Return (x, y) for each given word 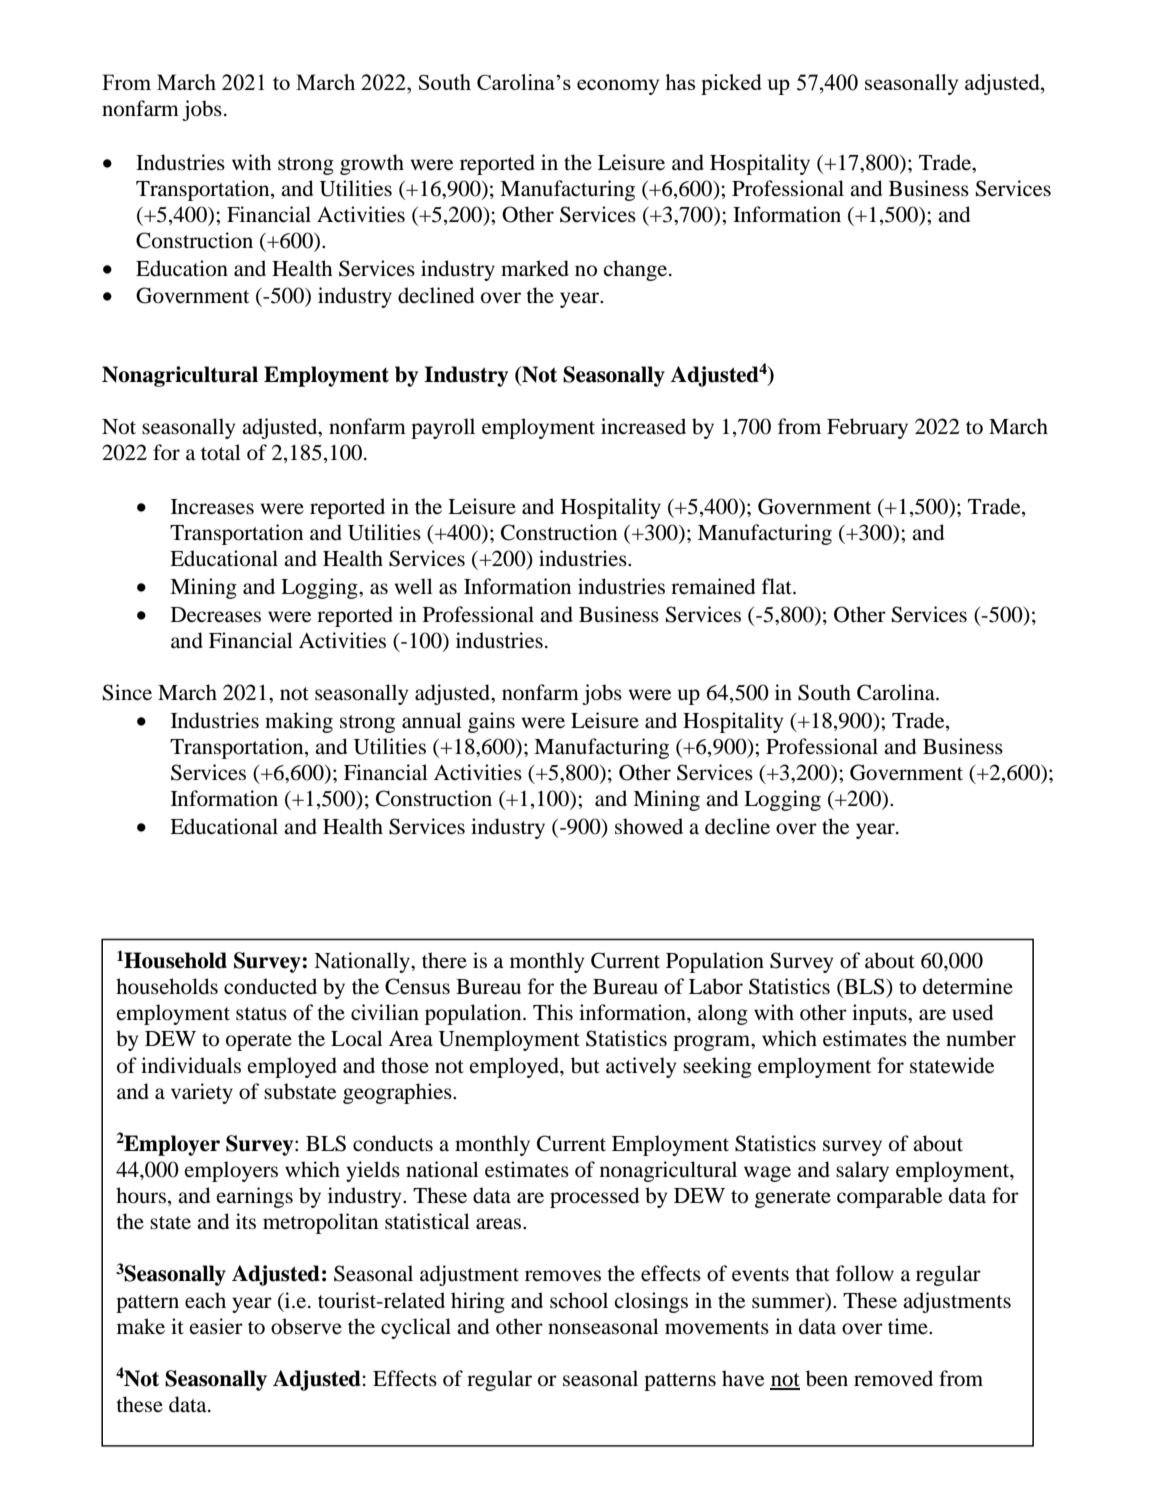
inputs (880, 1014)
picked (731, 84)
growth (372, 164)
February (867, 428)
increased (643, 426)
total (221, 452)
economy (618, 87)
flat (778, 586)
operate (259, 1042)
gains (491, 722)
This (553, 1012)
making (299, 722)
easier (216, 1326)
